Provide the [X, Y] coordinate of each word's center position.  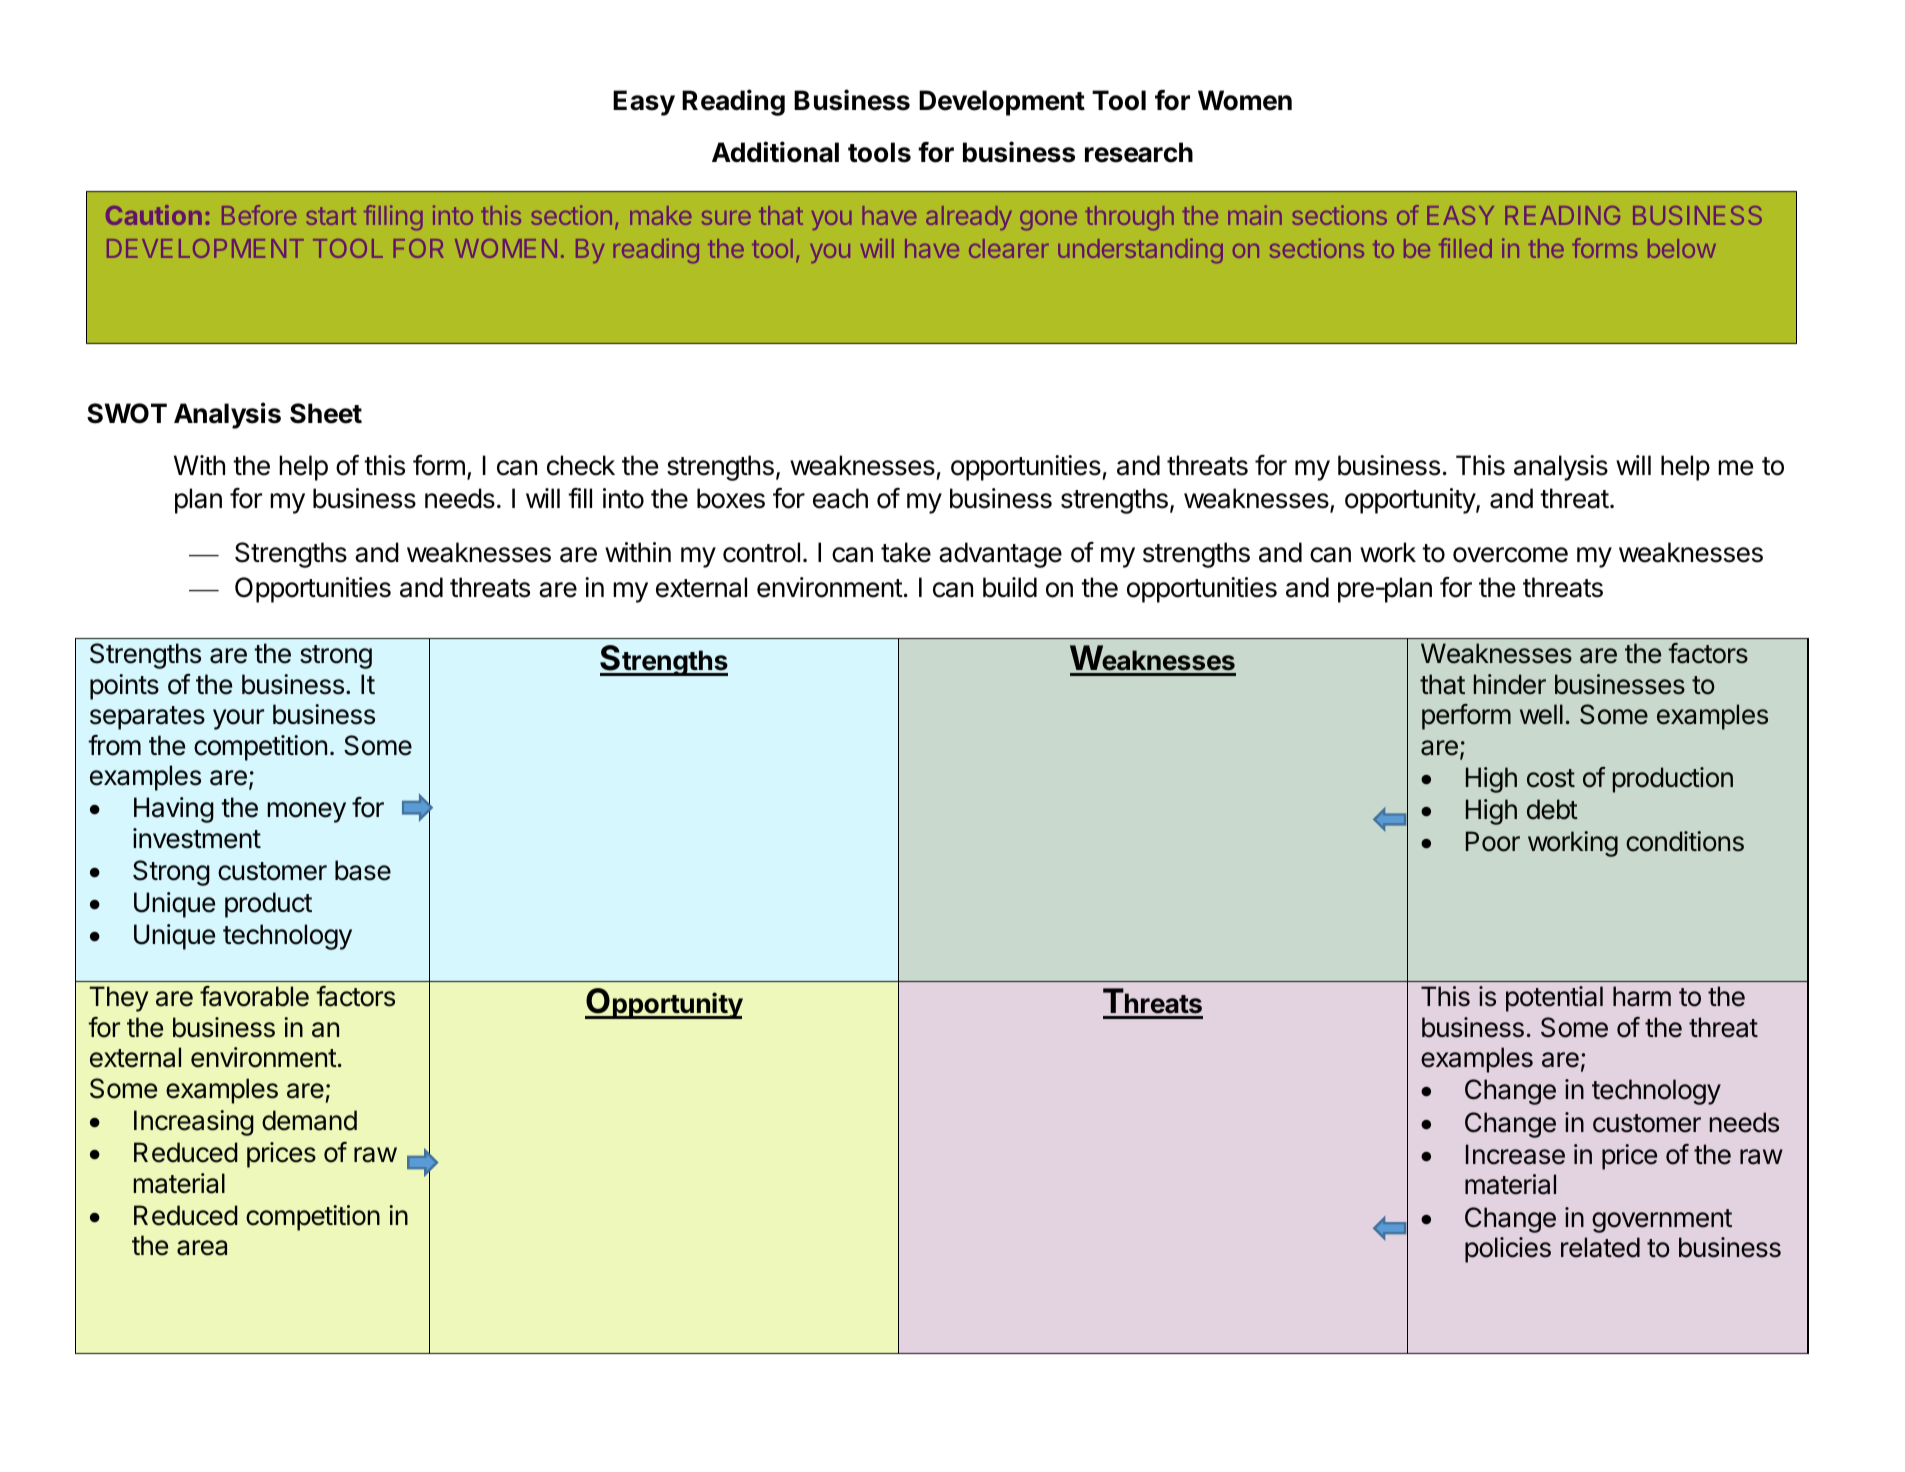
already [969, 218]
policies [1508, 1250]
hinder [1510, 684]
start [331, 216]
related [1600, 1247]
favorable [254, 996]
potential [1554, 999]
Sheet [326, 413]
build [1010, 587]
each [840, 498]
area [202, 1248]
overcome [1510, 555]
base [363, 870]
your [238, 719]
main [1255, 215]
